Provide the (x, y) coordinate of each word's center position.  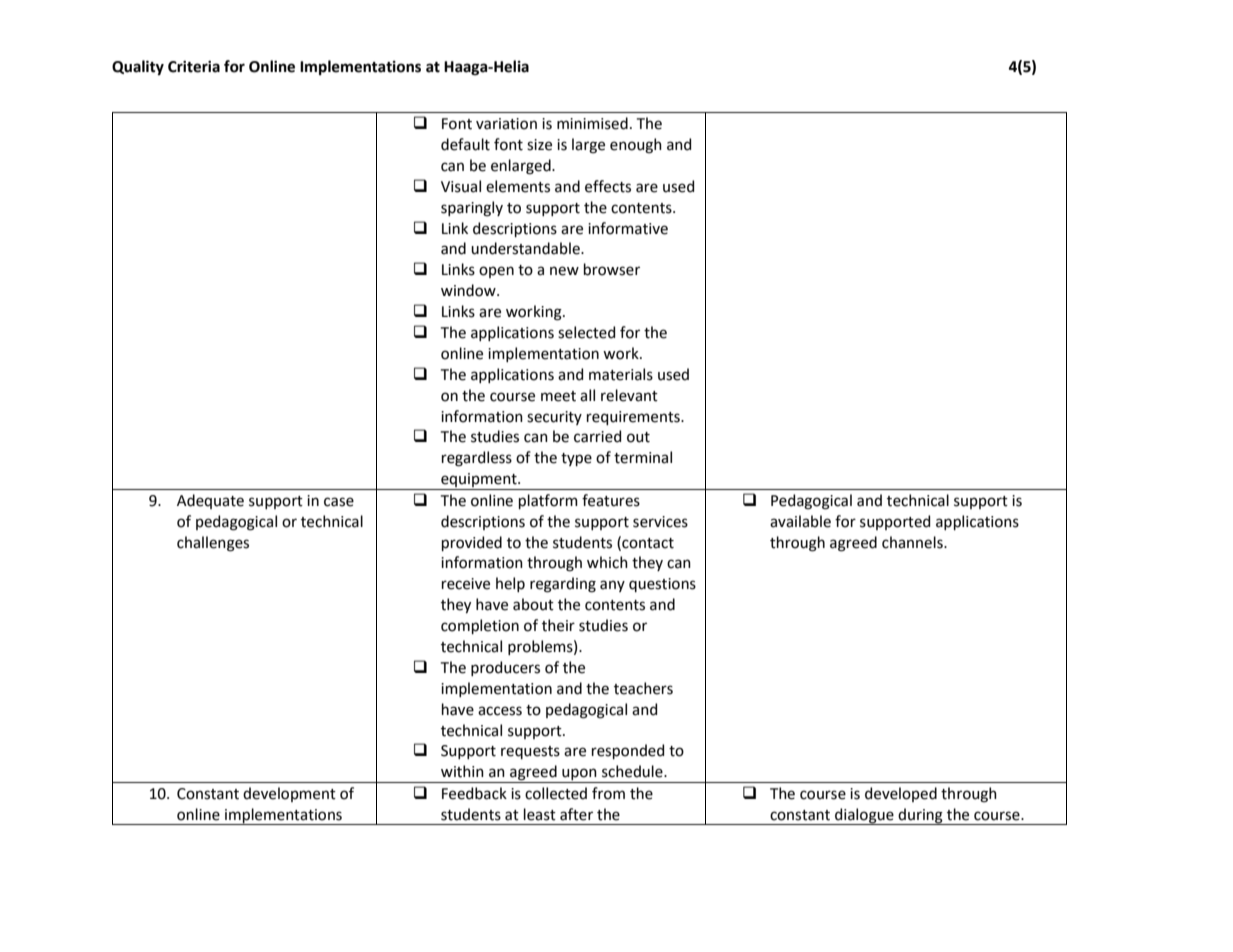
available (800, 521)
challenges (213, 544)
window (469, 290)
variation (506, 124)
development (289, 794)
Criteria (194, 67)
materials (621, 374)
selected (586, 332)
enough (636, 146)
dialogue (864, 816)
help (510, 584)
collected (556, 793)
